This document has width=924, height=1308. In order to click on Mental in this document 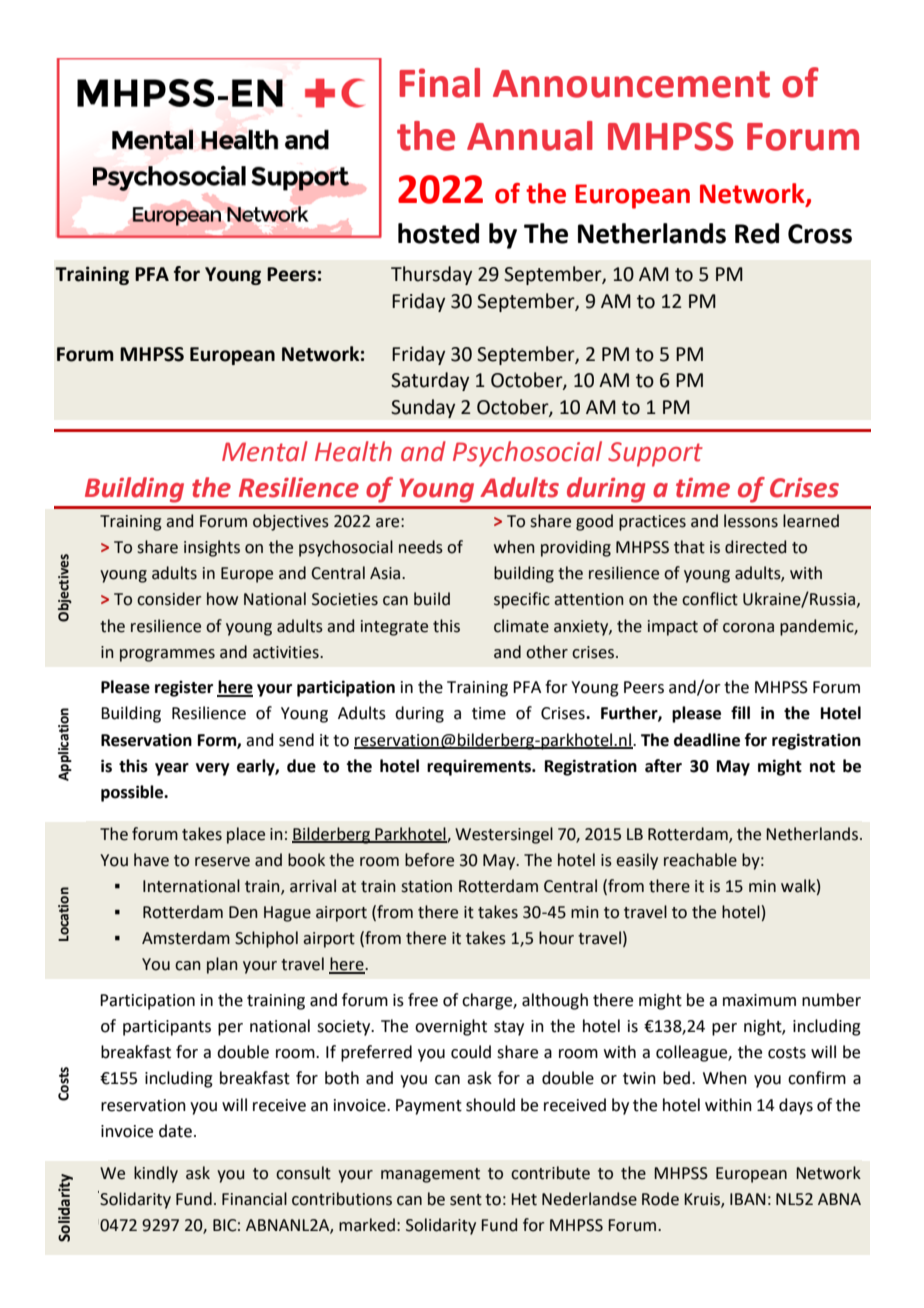, I will do `click(265, 451)`.
